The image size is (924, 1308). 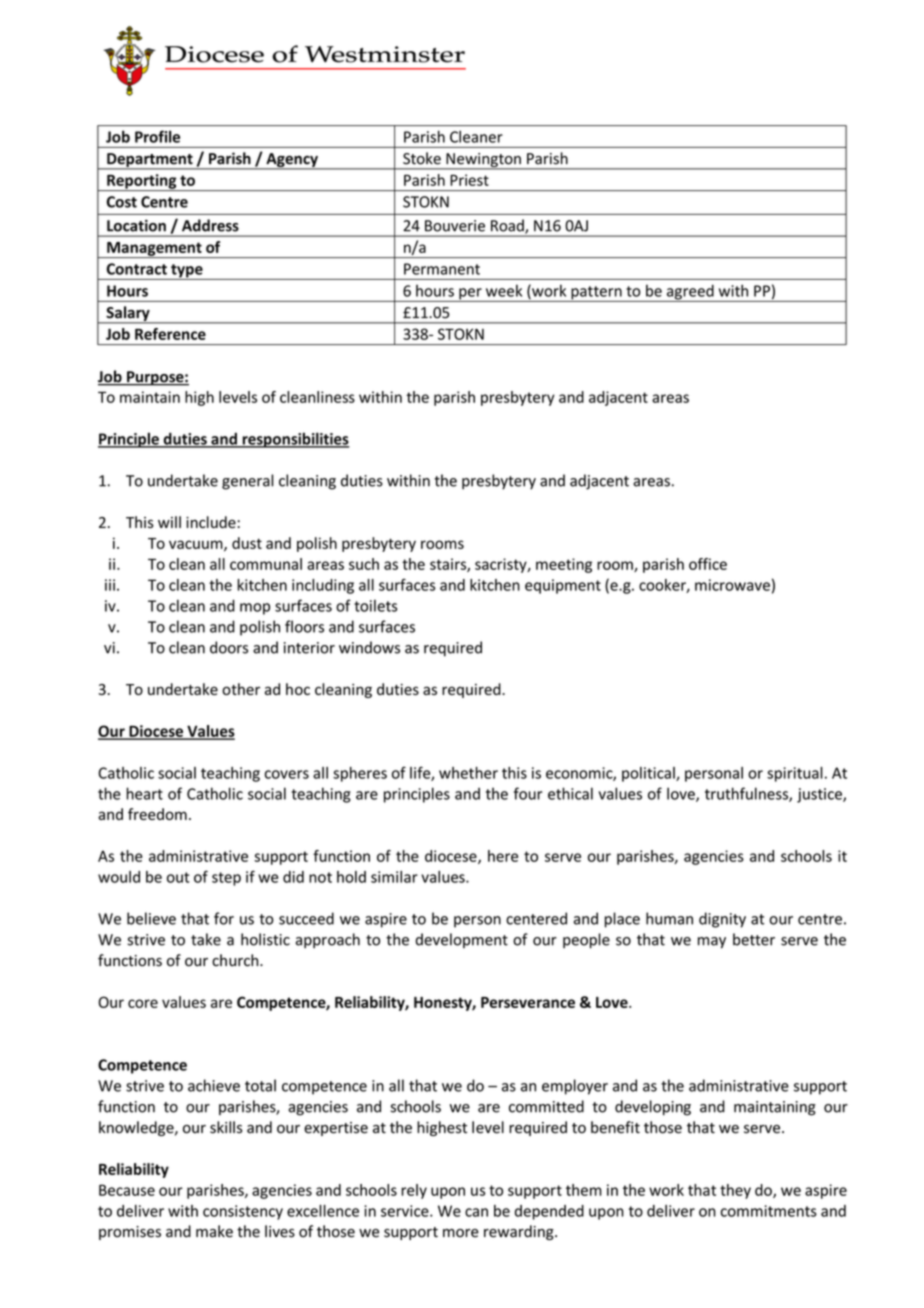 What do you see at coordinates (476, 1212) in the image?
I see `can` at bounding box center [476, 1212].
